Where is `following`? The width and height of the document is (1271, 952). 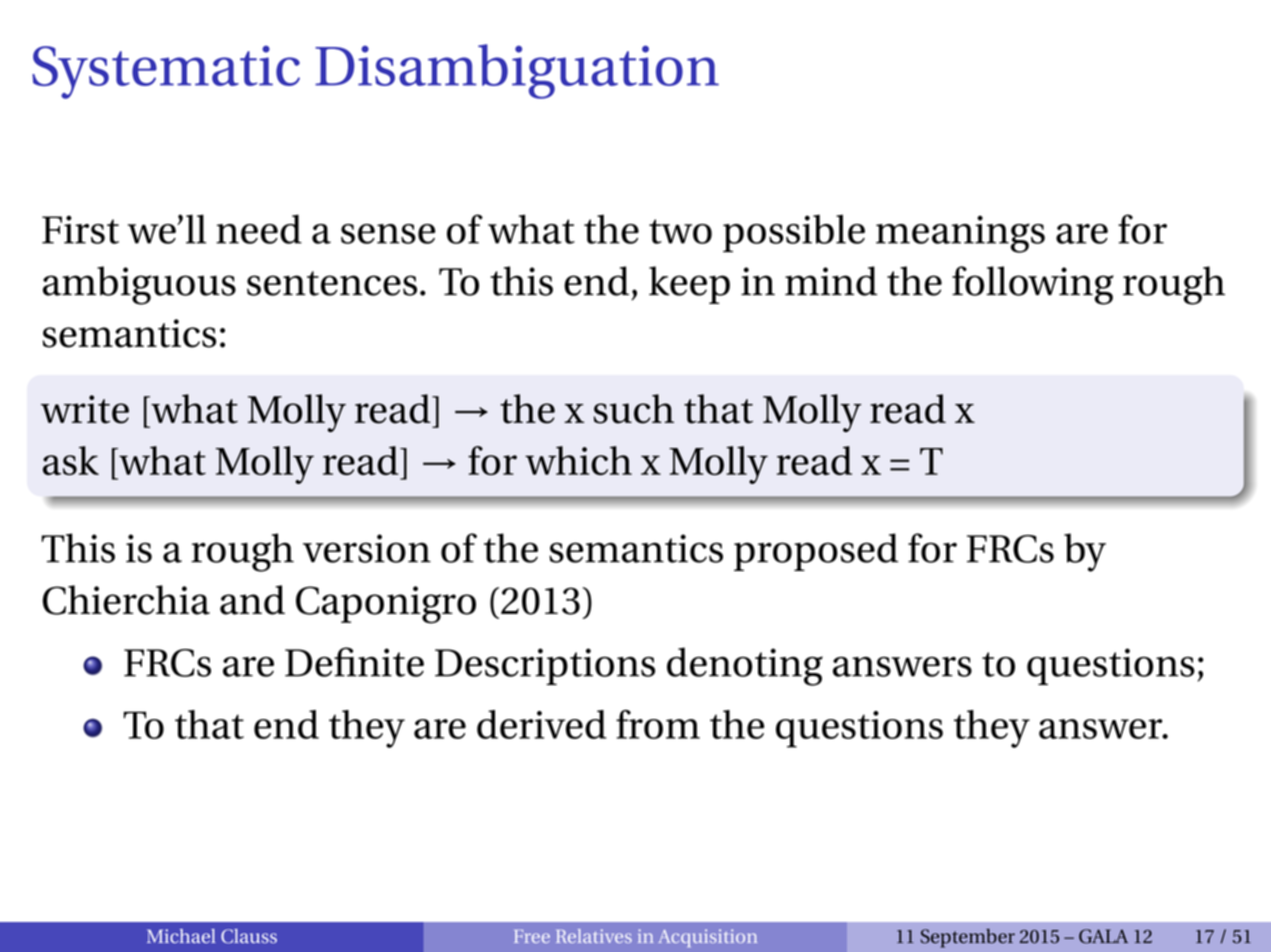 following is located at coordinates (1033, 285).
